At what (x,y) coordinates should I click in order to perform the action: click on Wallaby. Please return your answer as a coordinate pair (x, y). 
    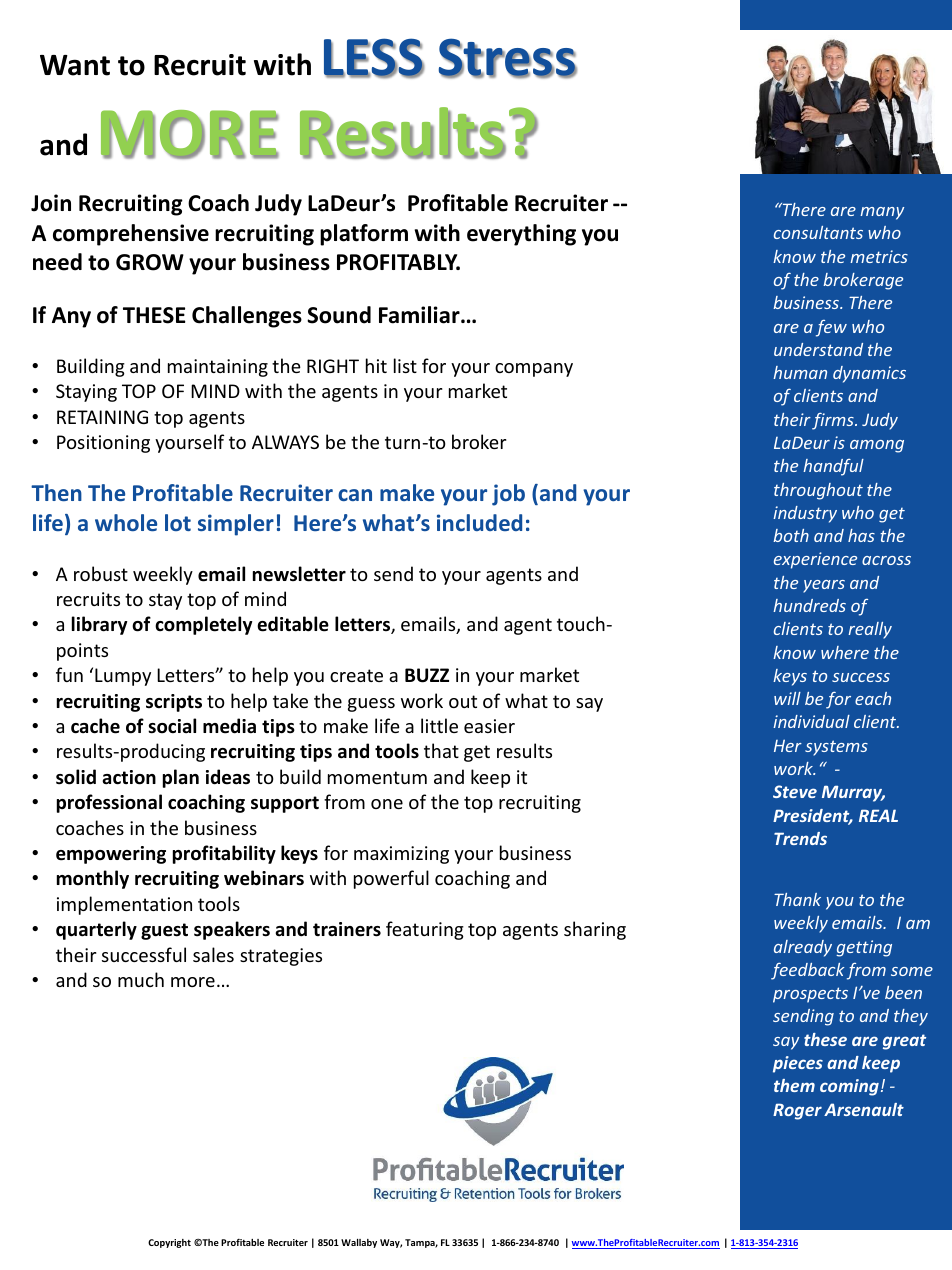
    Looking at the image, I should click on (359, 1243).
